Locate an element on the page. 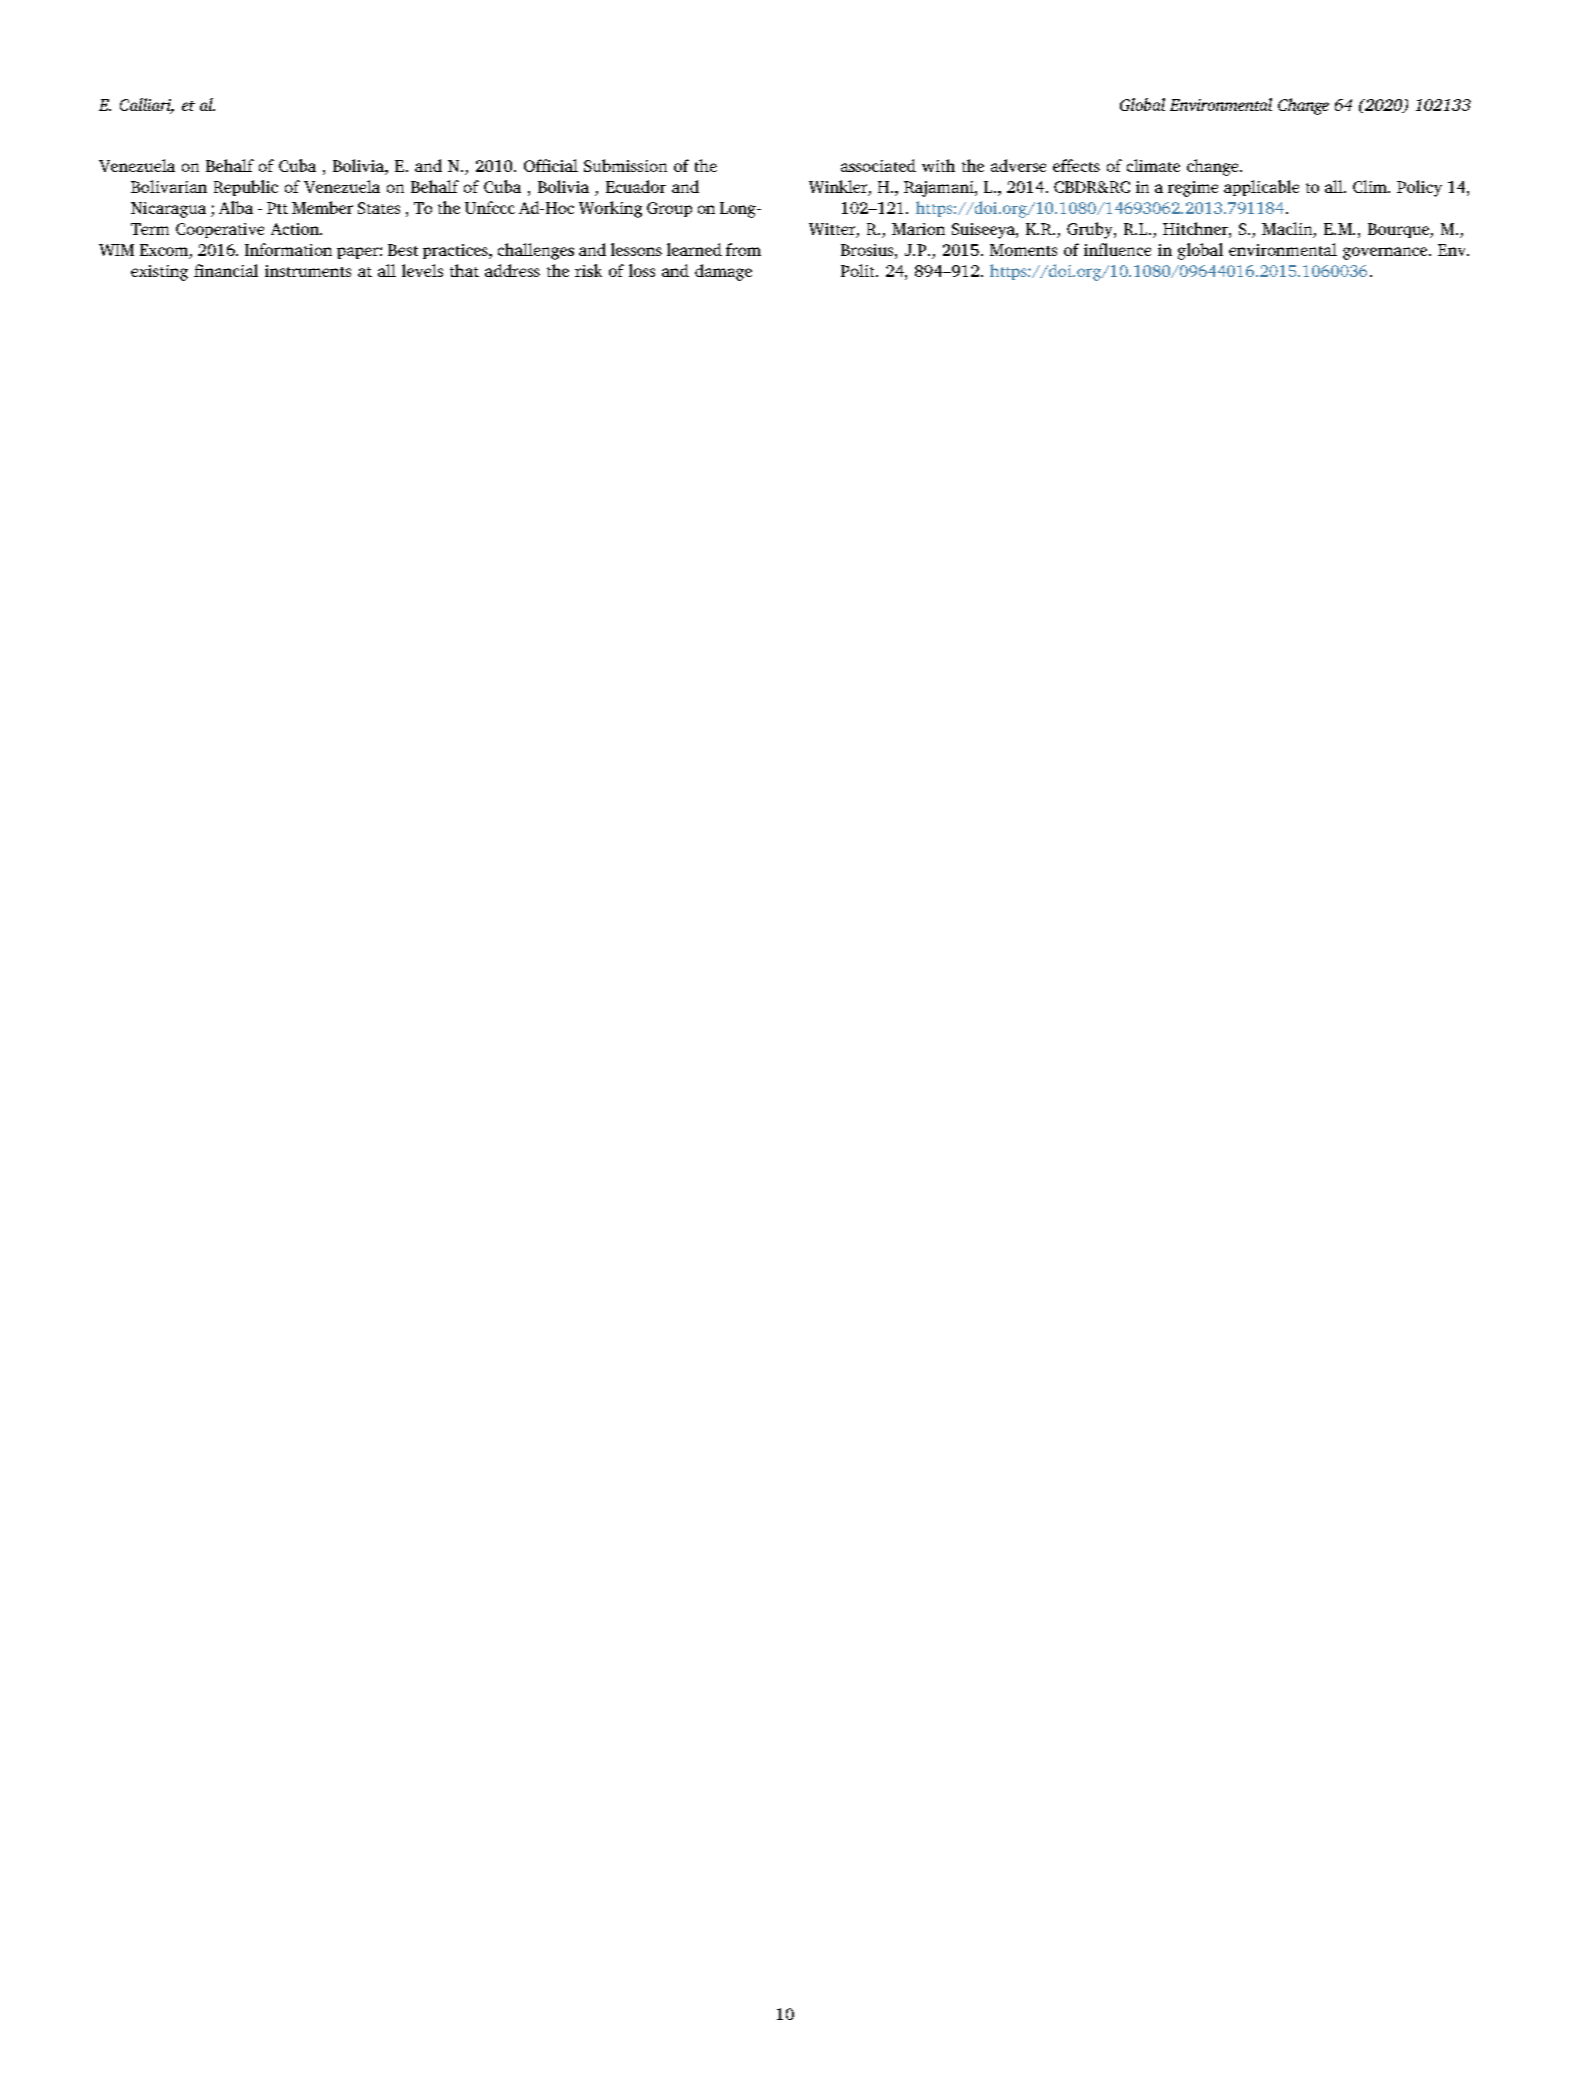 The image size is (1570, 2093). Moments is located at coordinates (1023, 250).
